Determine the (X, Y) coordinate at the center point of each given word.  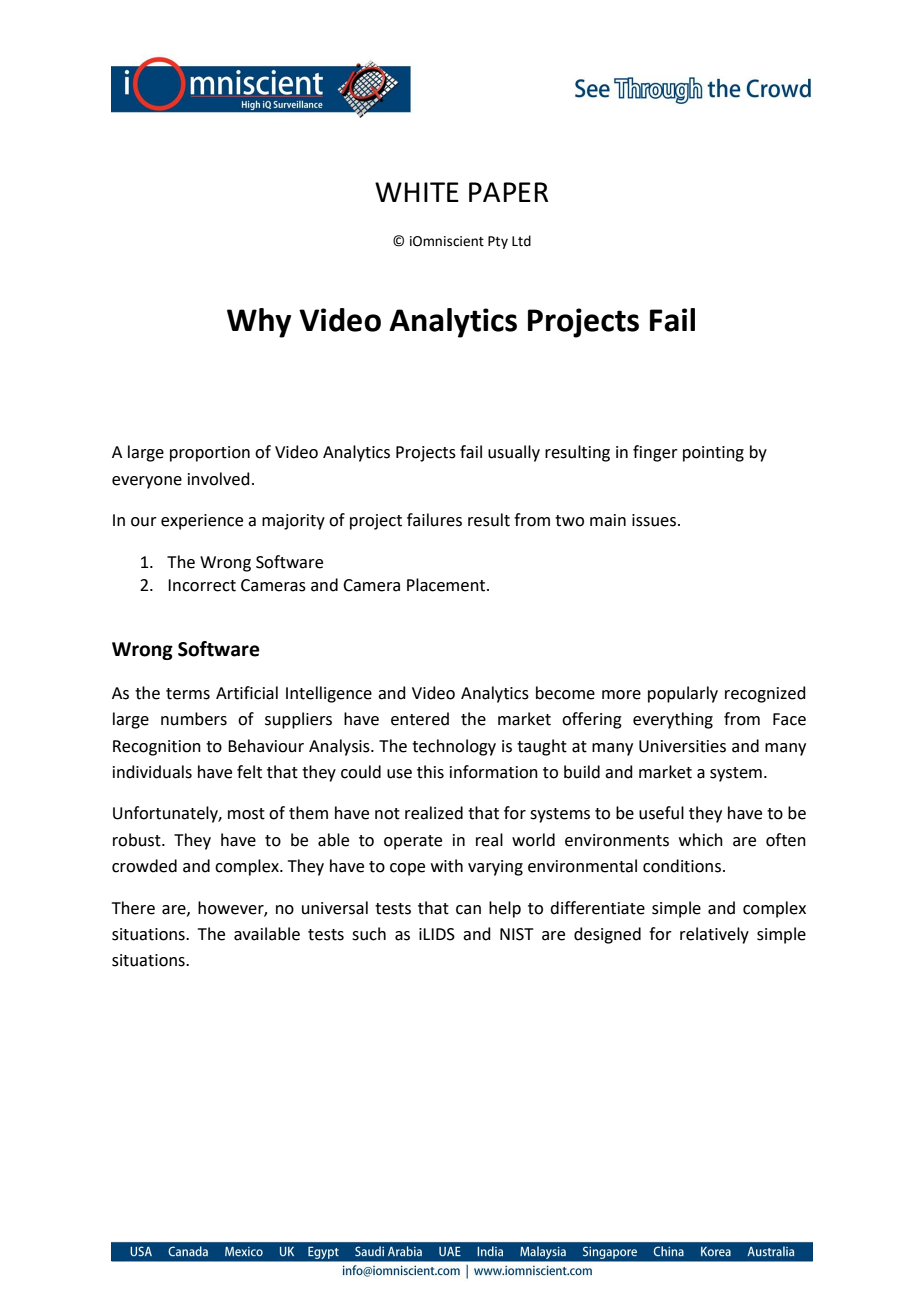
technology (454, 747)
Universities (682, 746)
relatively (714, 935)
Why (259, 323)
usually (514, 453)
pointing (713, 454)
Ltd (521, 241)
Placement (447, 585)
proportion (210, 454)
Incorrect (202, 585)
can (468, 910)
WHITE (417, 192)
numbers (194, 719)
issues (654, 520)
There (133, 908)
